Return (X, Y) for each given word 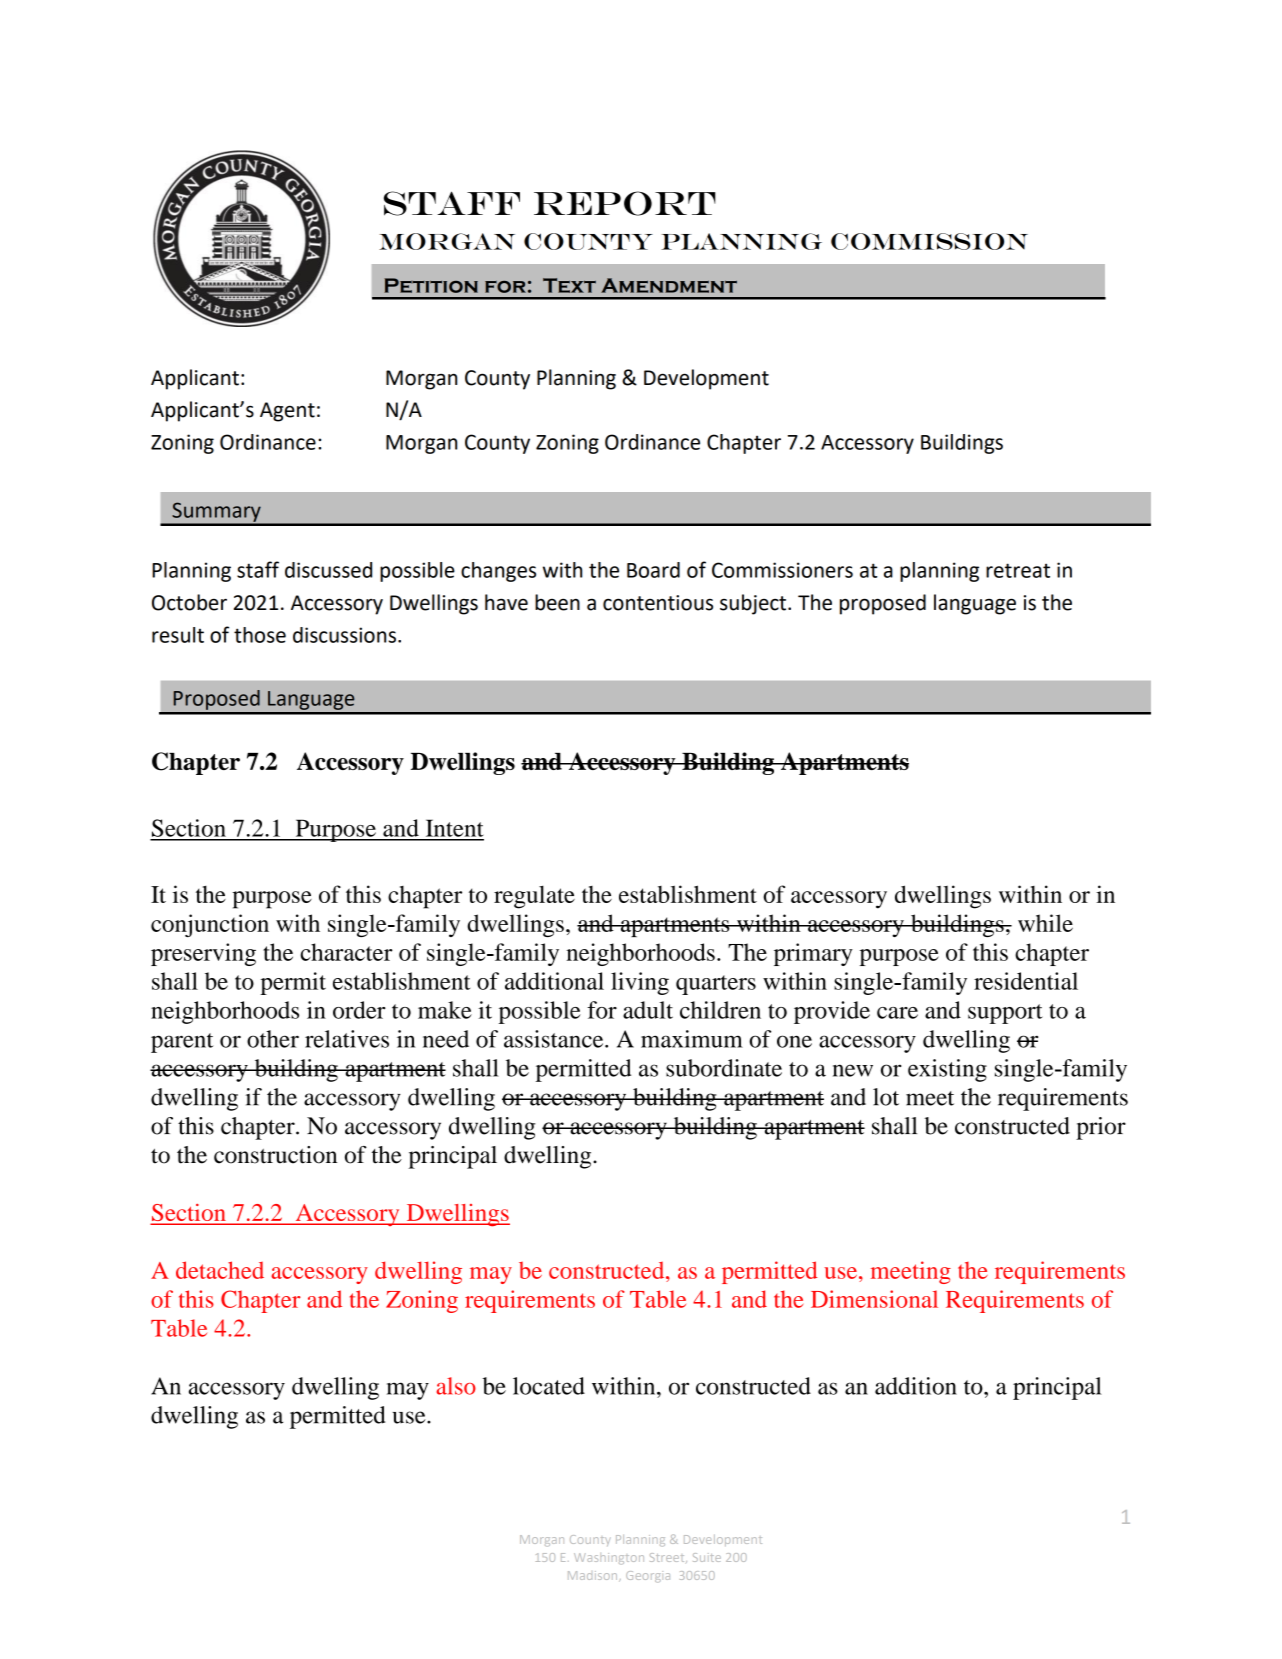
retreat (1018, 570)
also (456, 1386)
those (260, 635)
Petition (431, 285)
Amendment (669, 285)
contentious (658, 603)
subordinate (724, 1068)
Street (668, 1558)
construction (275, 1155)
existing (947, 1070)
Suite (707, 1557)
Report (625, 203)
